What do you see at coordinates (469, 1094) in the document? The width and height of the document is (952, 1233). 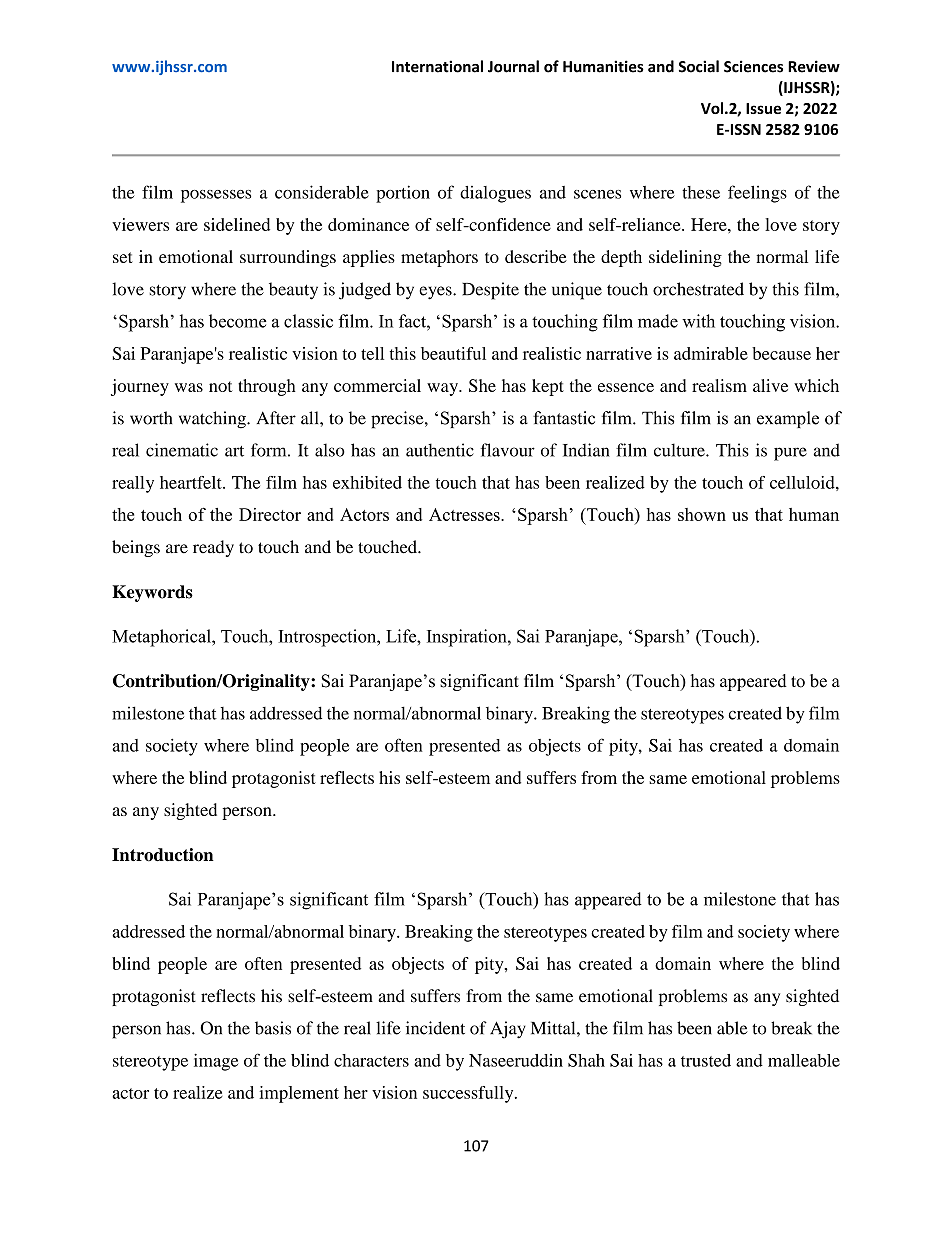 I see `successfully` at bounding box center [469, 1094].
